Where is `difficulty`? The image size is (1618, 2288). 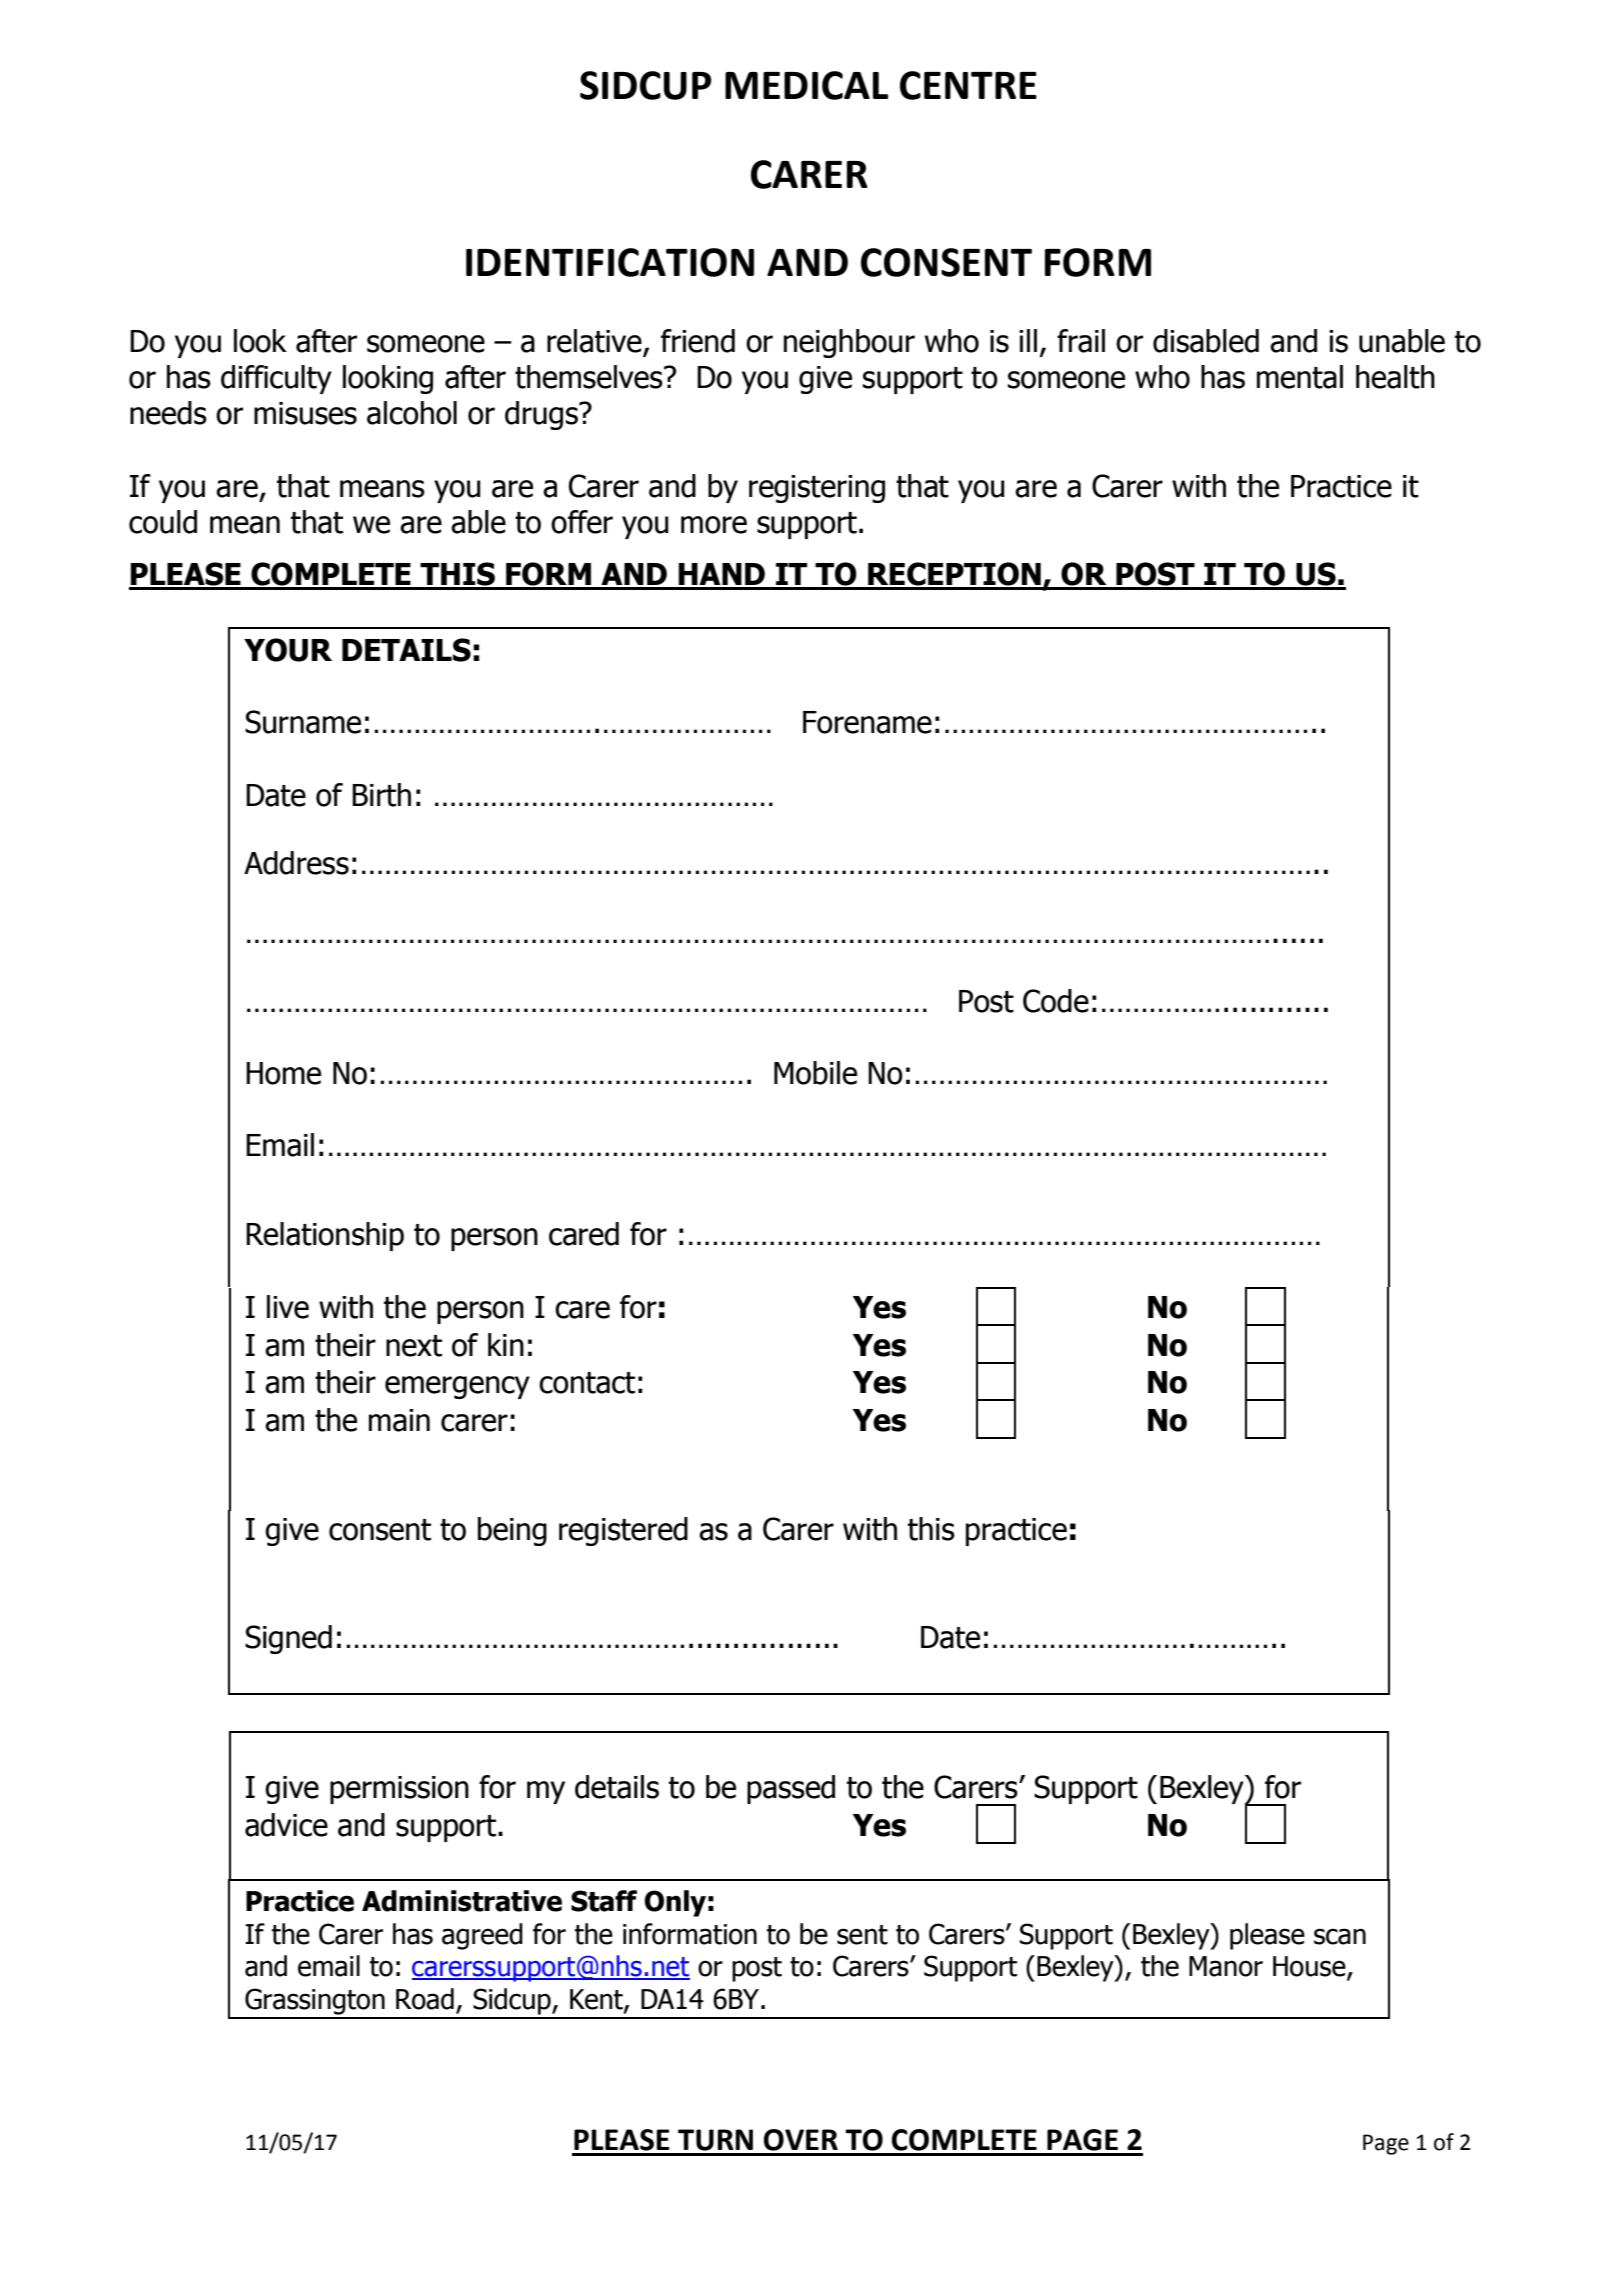 difficulty is located at coordinates (276, 379).
